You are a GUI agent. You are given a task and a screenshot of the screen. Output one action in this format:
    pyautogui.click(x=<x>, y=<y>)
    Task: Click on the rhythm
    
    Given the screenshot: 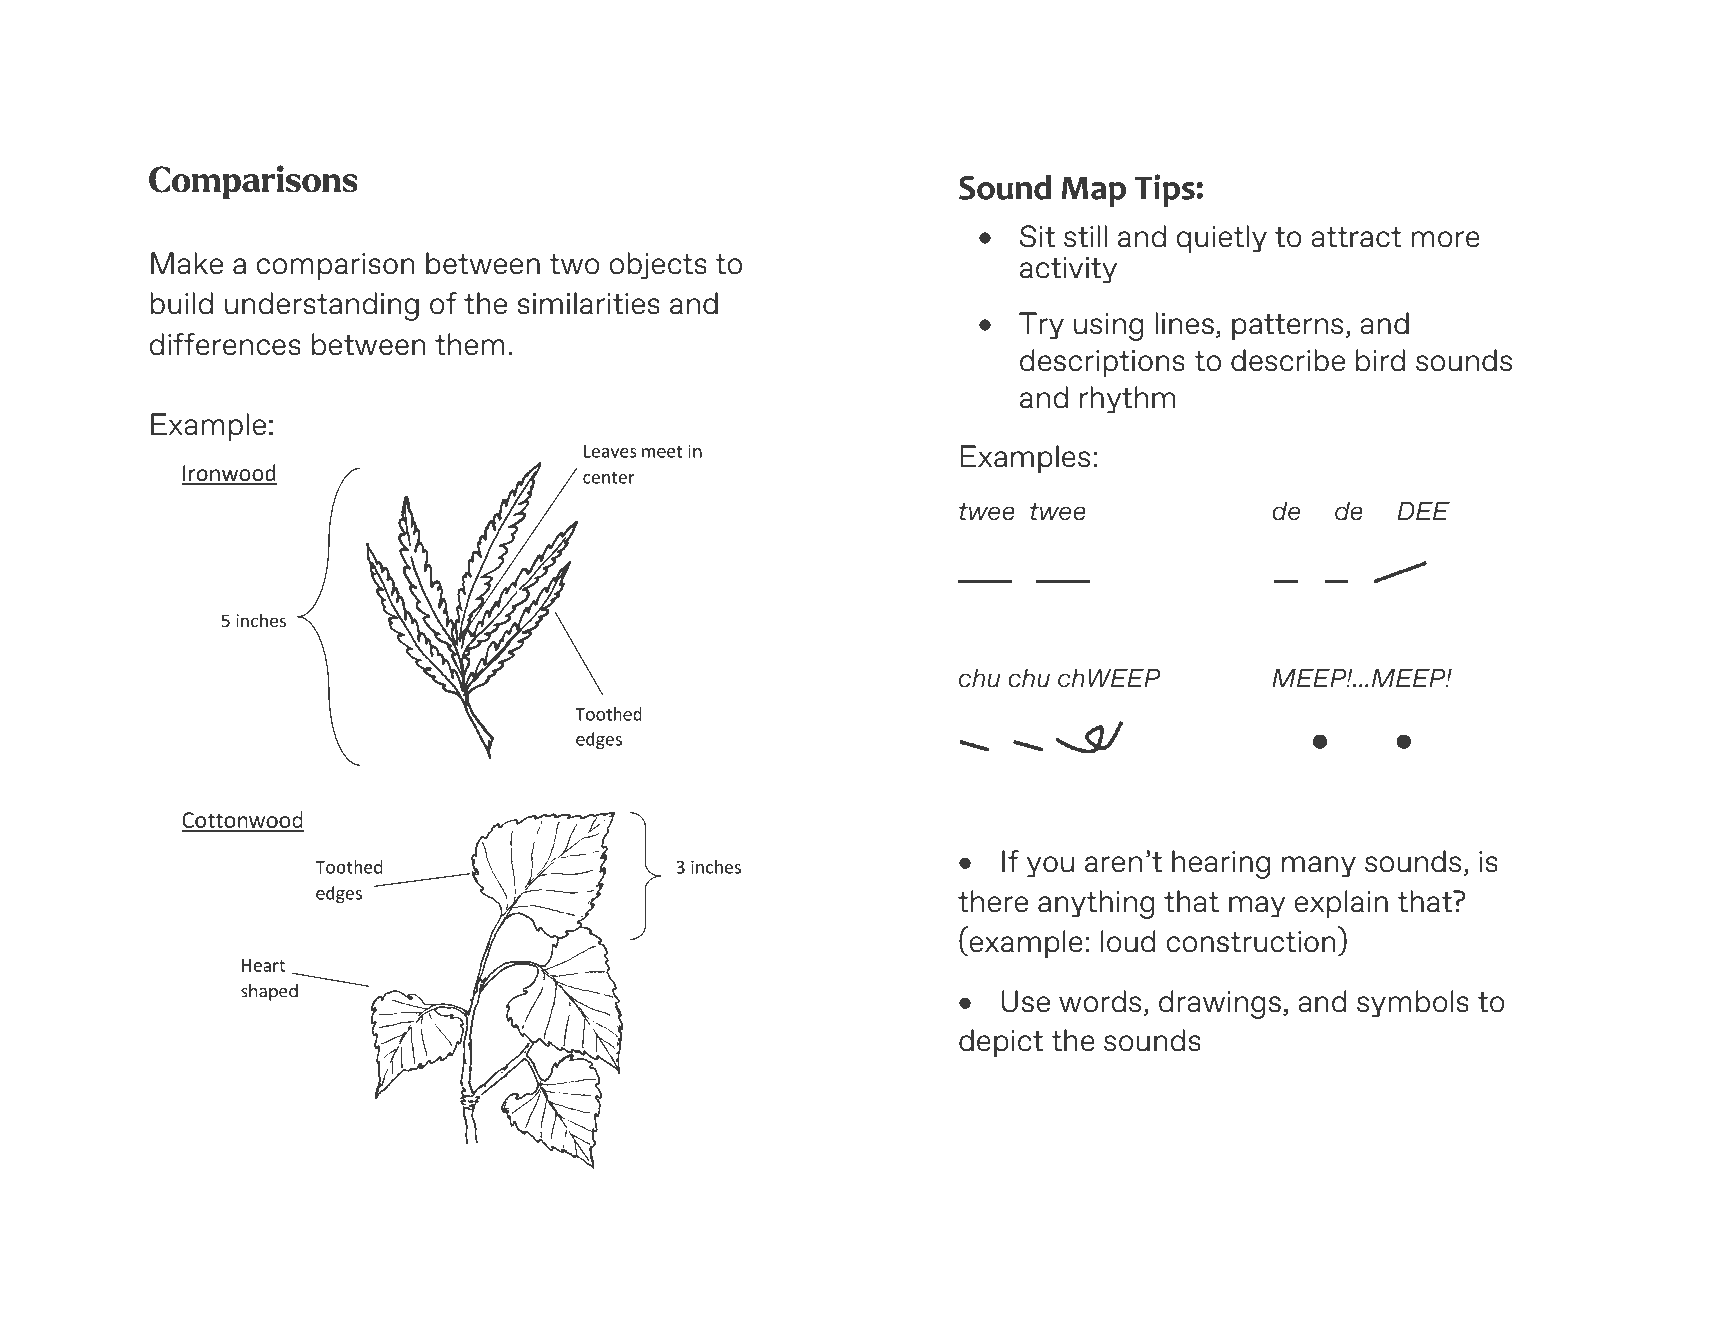 What is the action you would take?
    pyautogui.click(x=1127, y=399)
